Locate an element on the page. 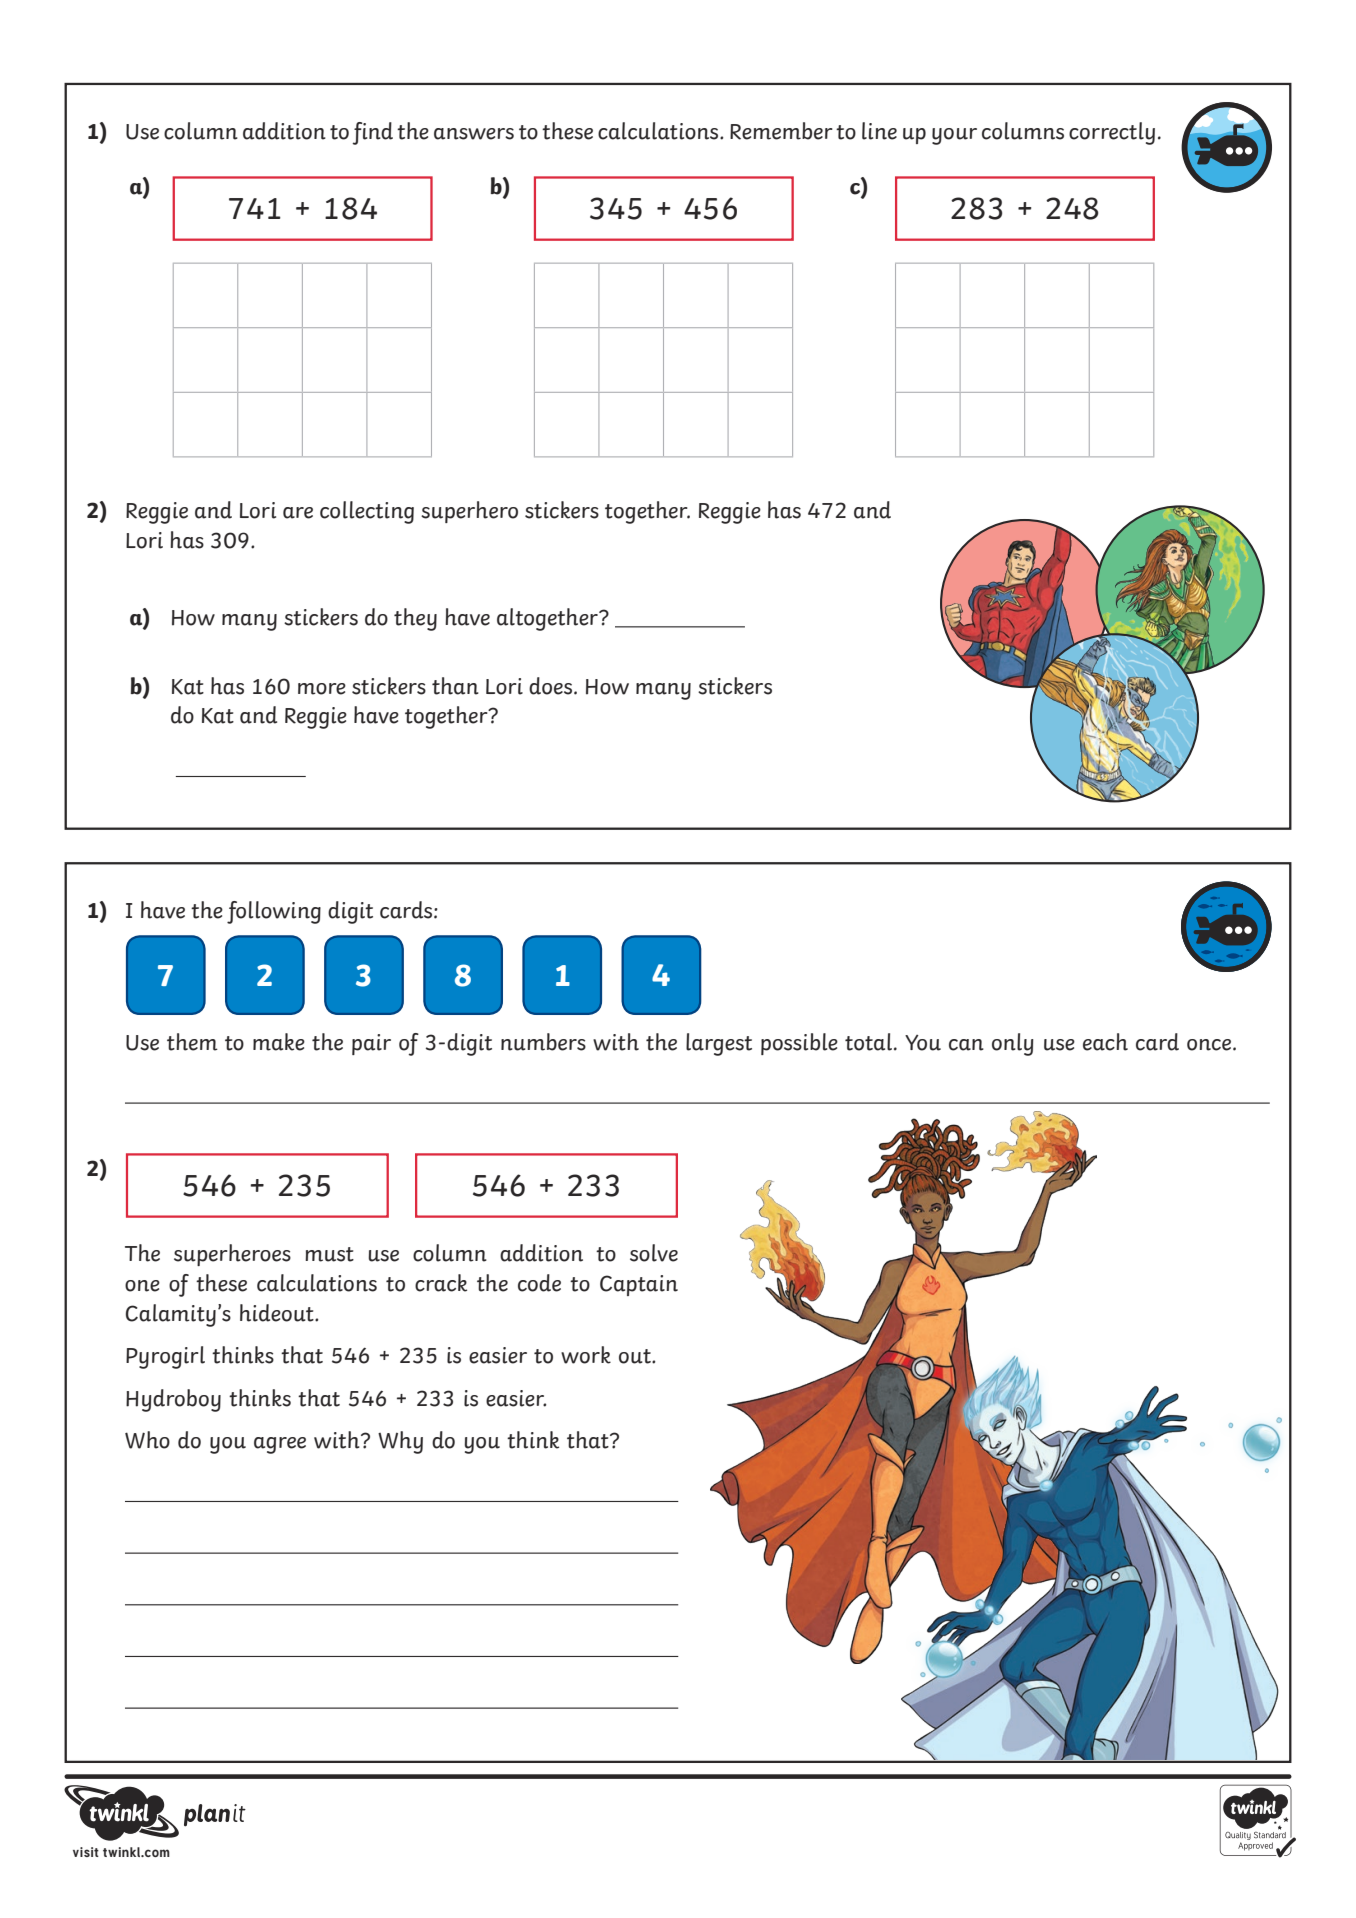 This page has height=1918, width=1356. visit is located at coordinates (86, 1852).
